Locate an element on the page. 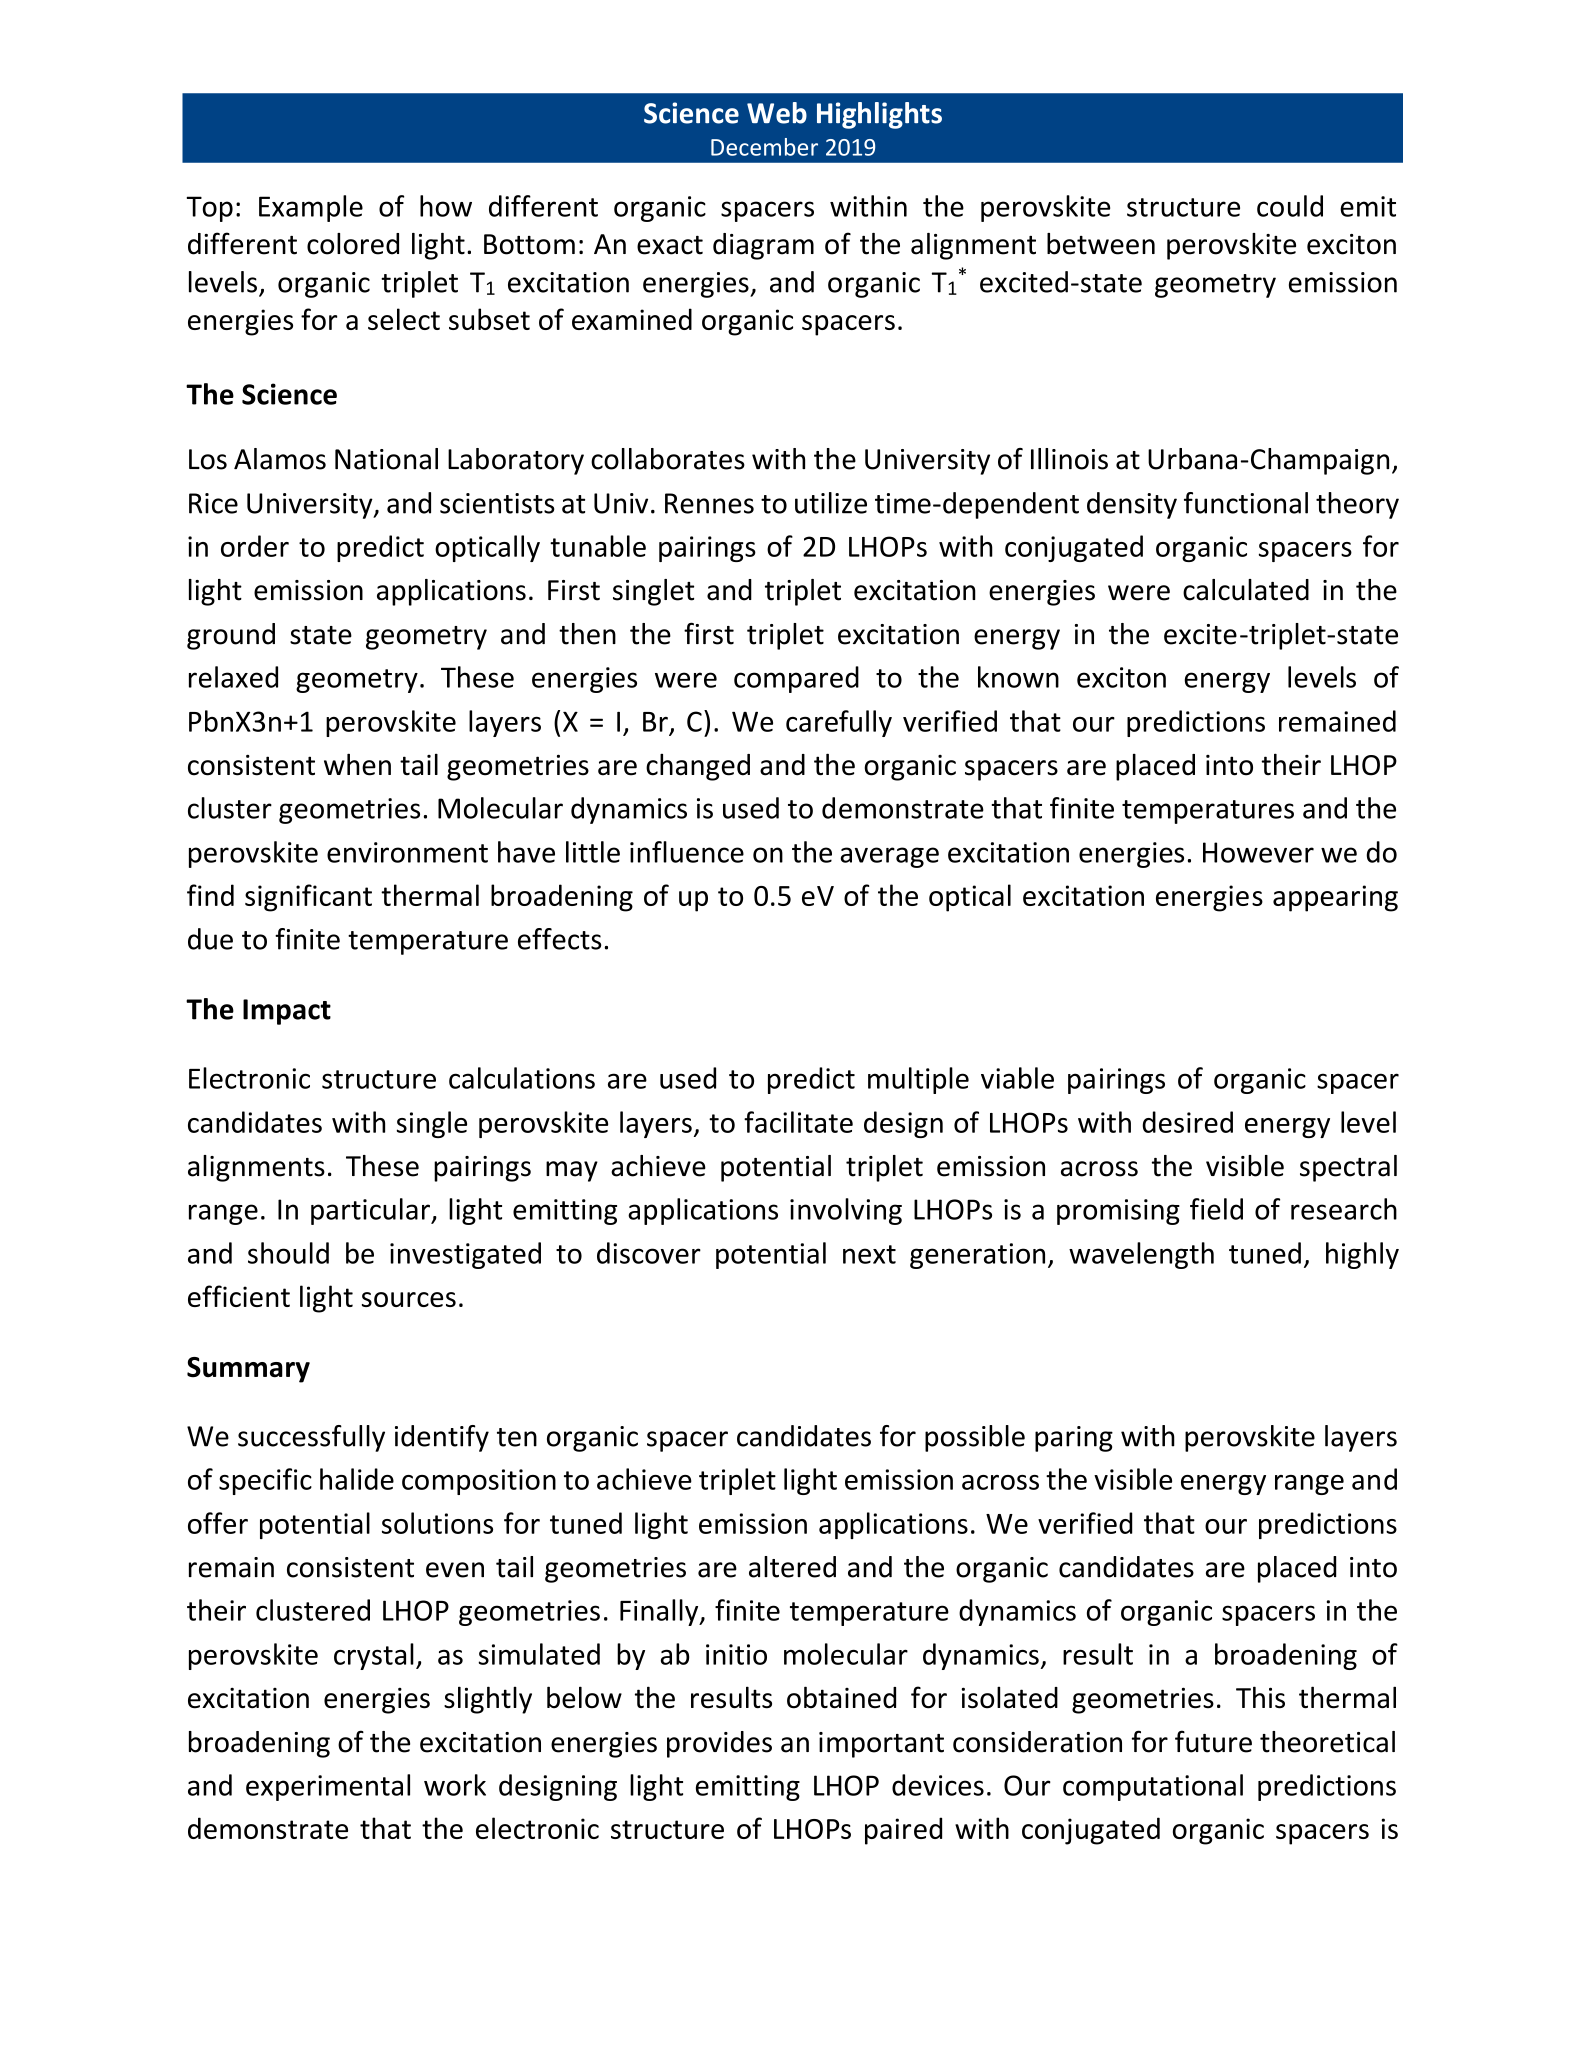  paring is located at coordinates (1074, 1439).
